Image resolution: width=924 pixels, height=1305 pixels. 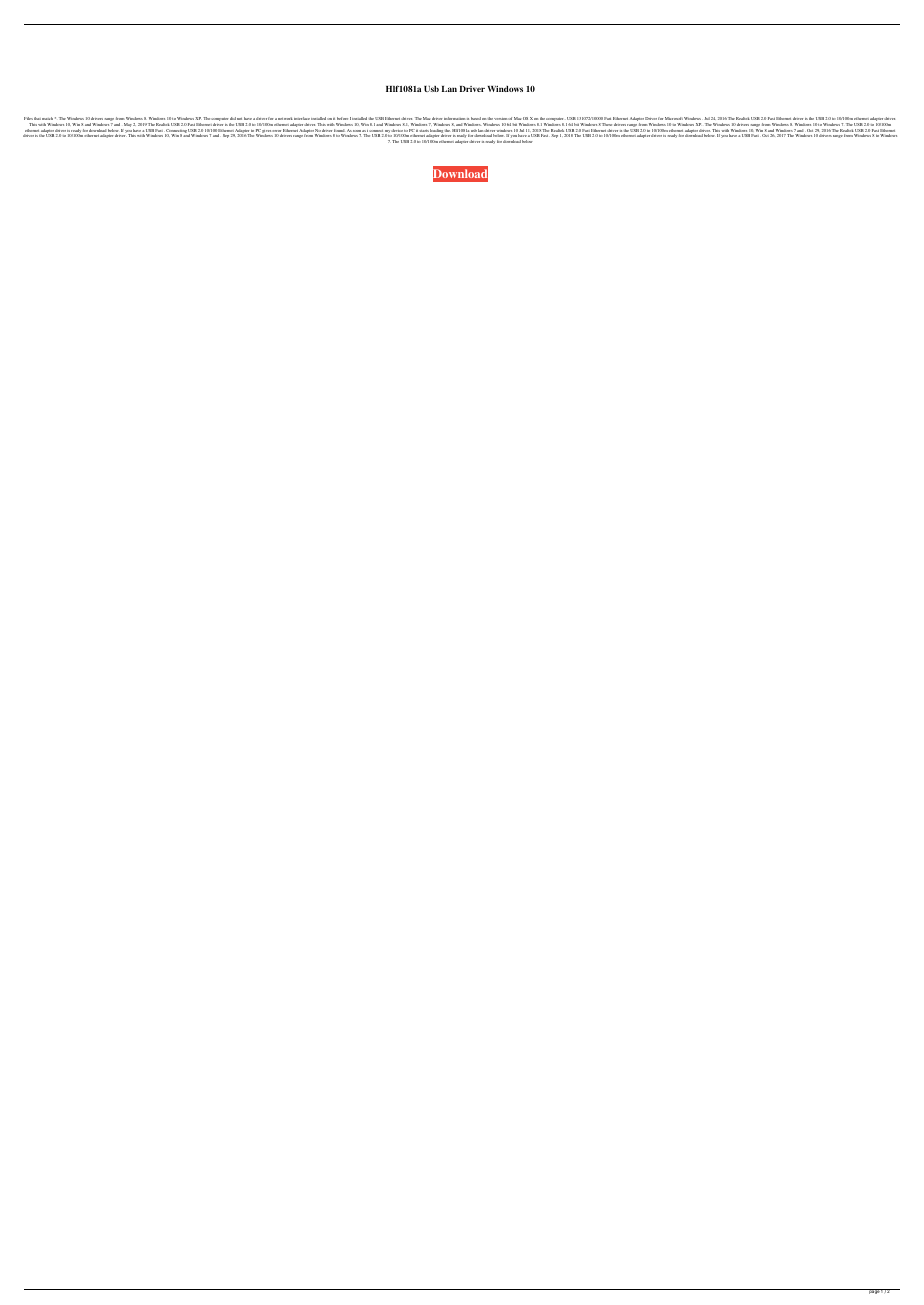 What do you see at coordinates (674, 118) in the screenshot?
I see `Microsoft` at bounding box center [674, 118].
